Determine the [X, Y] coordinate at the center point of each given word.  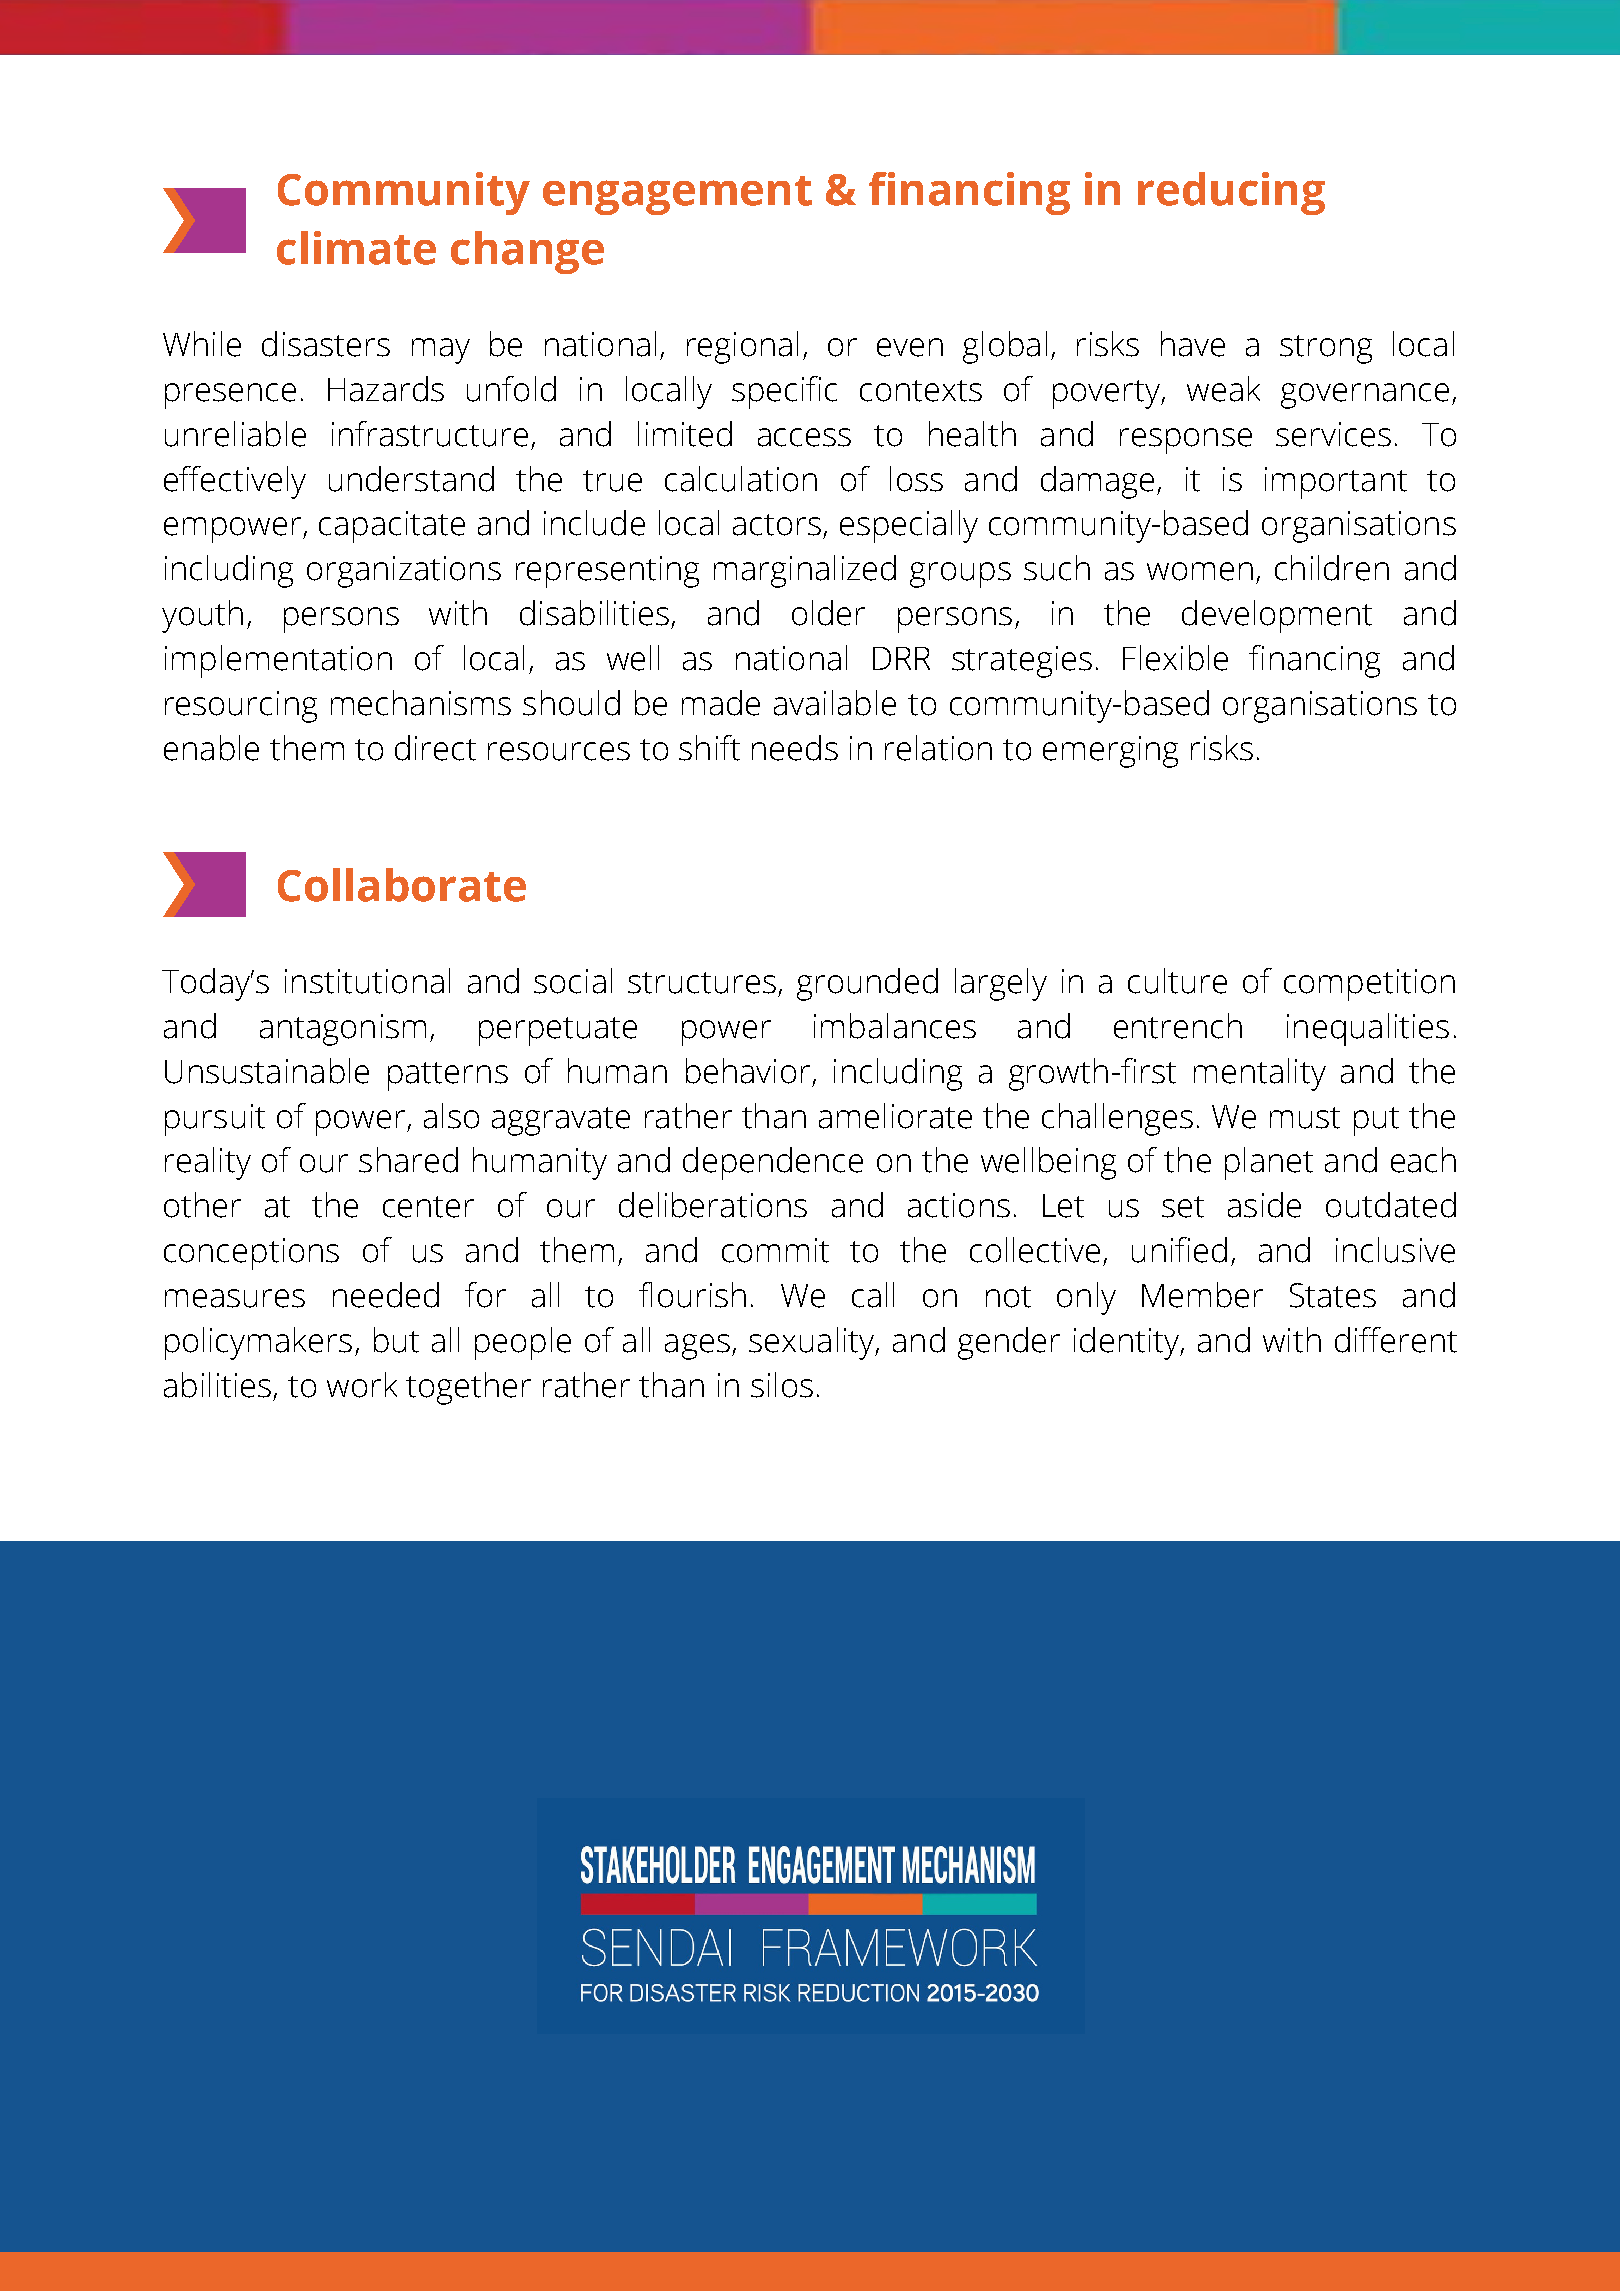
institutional [367, 981]
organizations [404, 572]
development [1277, 616]
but [396, 1340]
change [527, 252]
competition [1369, 985]
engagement [677, 195]
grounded [867, 984]
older [828, 613]
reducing [1231, 193]
